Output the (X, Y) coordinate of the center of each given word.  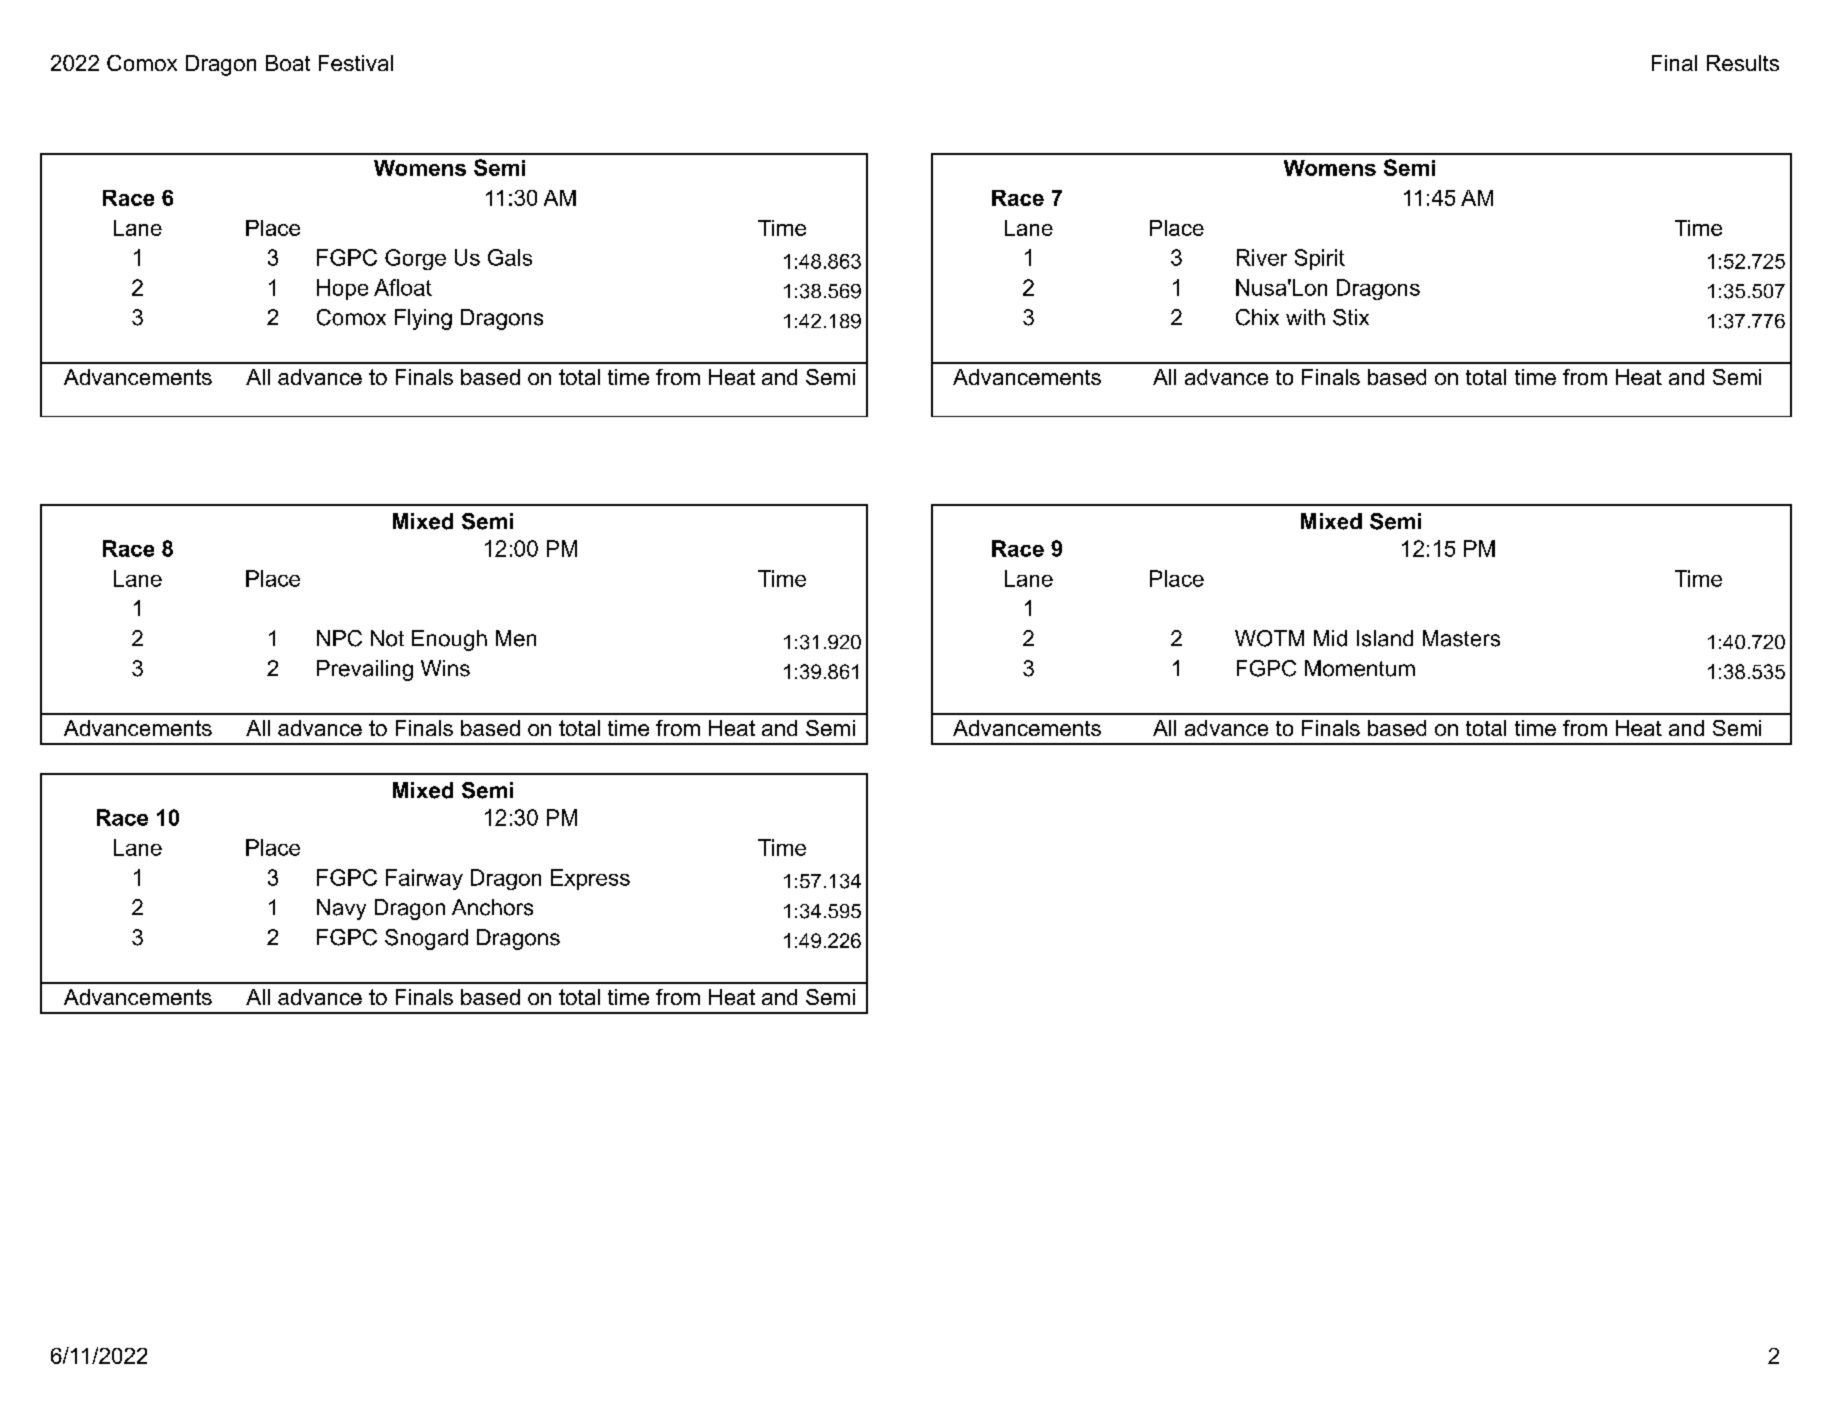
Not (387, 638)
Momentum (1360, 668)
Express (590, 879)
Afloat (403, 287)
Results (1743, 63)
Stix (1351, 317)
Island (1385, 638)
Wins (445, 668)
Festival (356, 63)
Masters (1461, 638)
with (1305, 317)
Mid (1330, 638)
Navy (341, 909)
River (1262, 257)
